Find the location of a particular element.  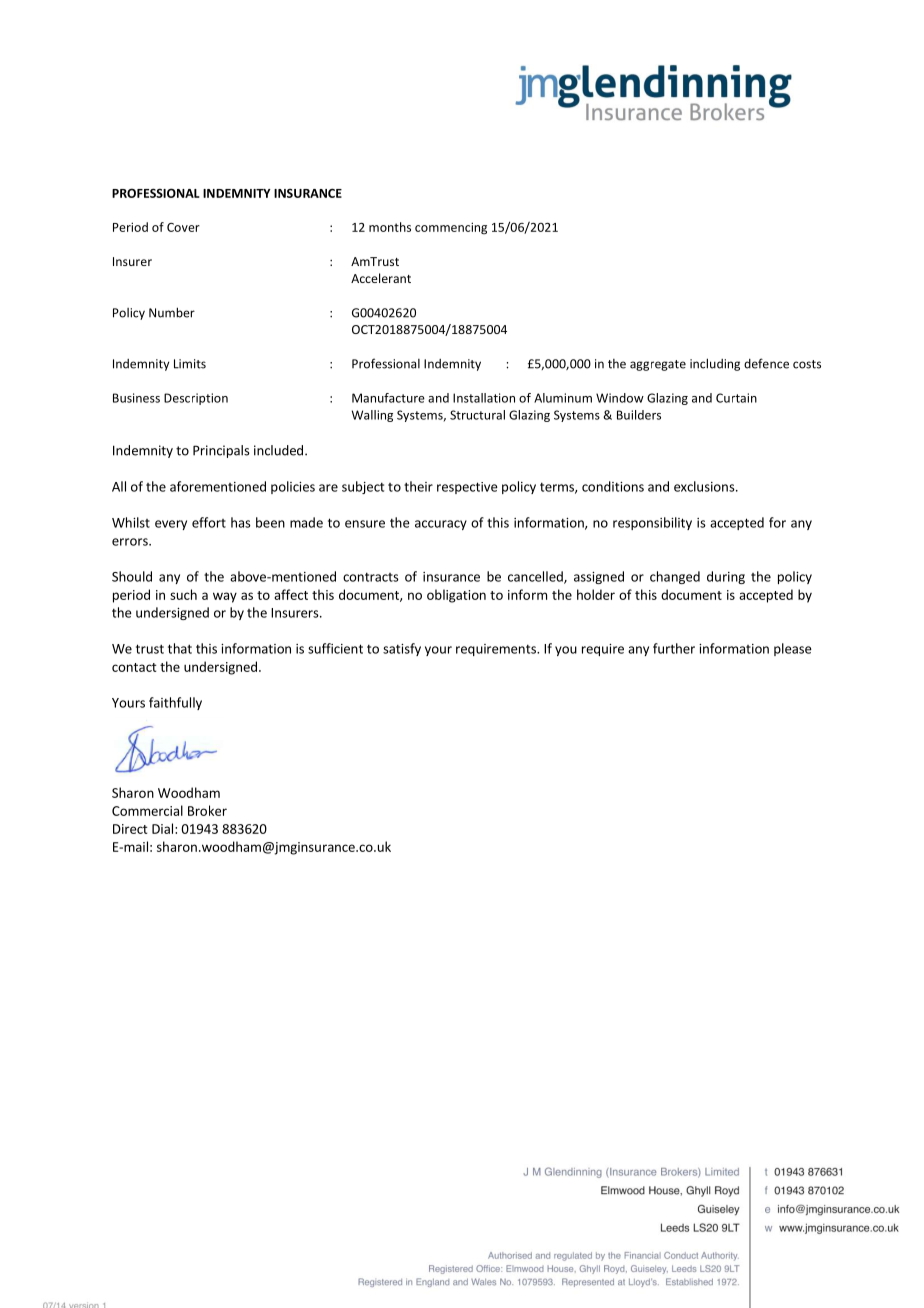

including is located at coordinates (715, 364).
